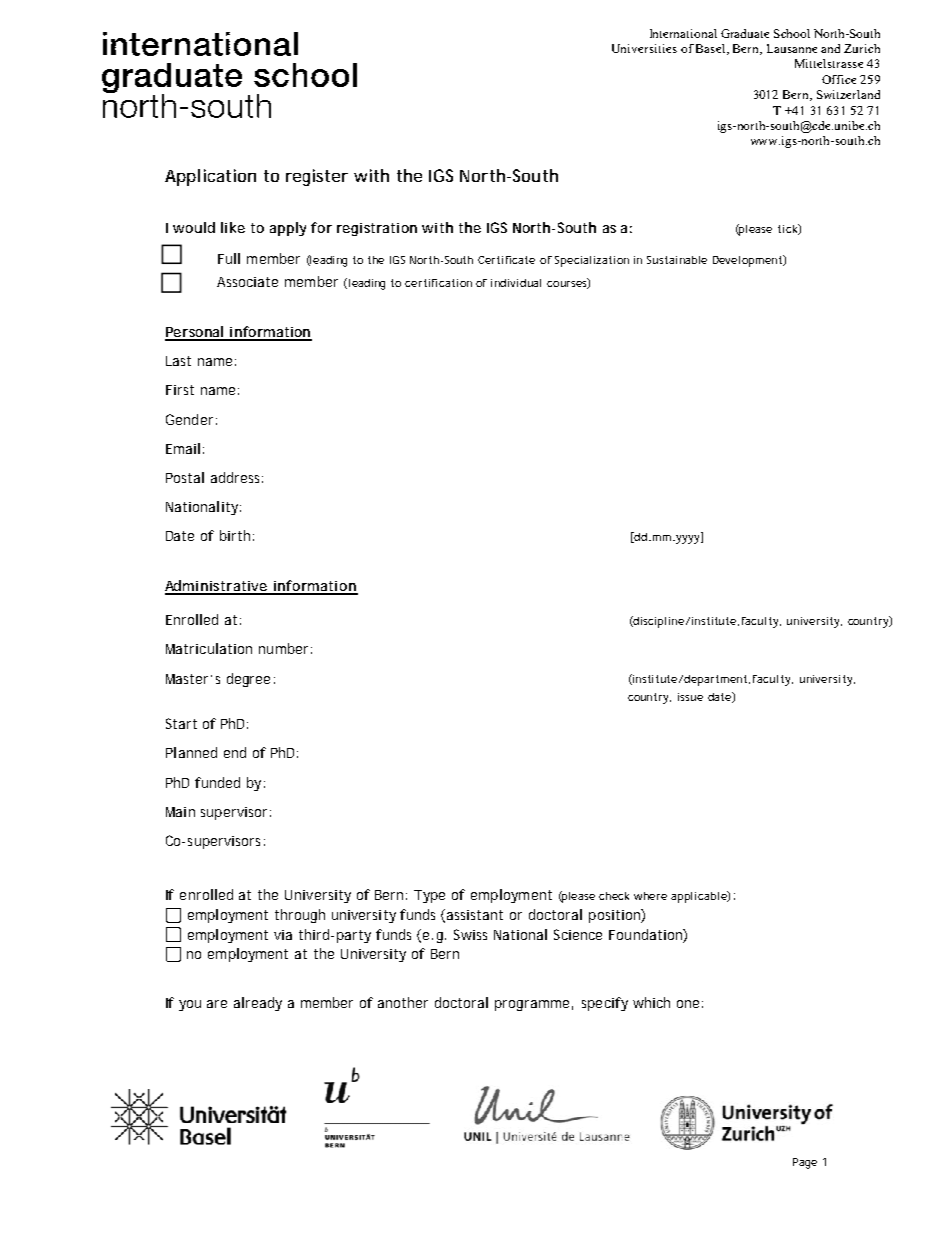 The height and width of the image is (1233, 952). Describe the element at coordinates (644, 48) in the image. I see `Universities` at that location.
